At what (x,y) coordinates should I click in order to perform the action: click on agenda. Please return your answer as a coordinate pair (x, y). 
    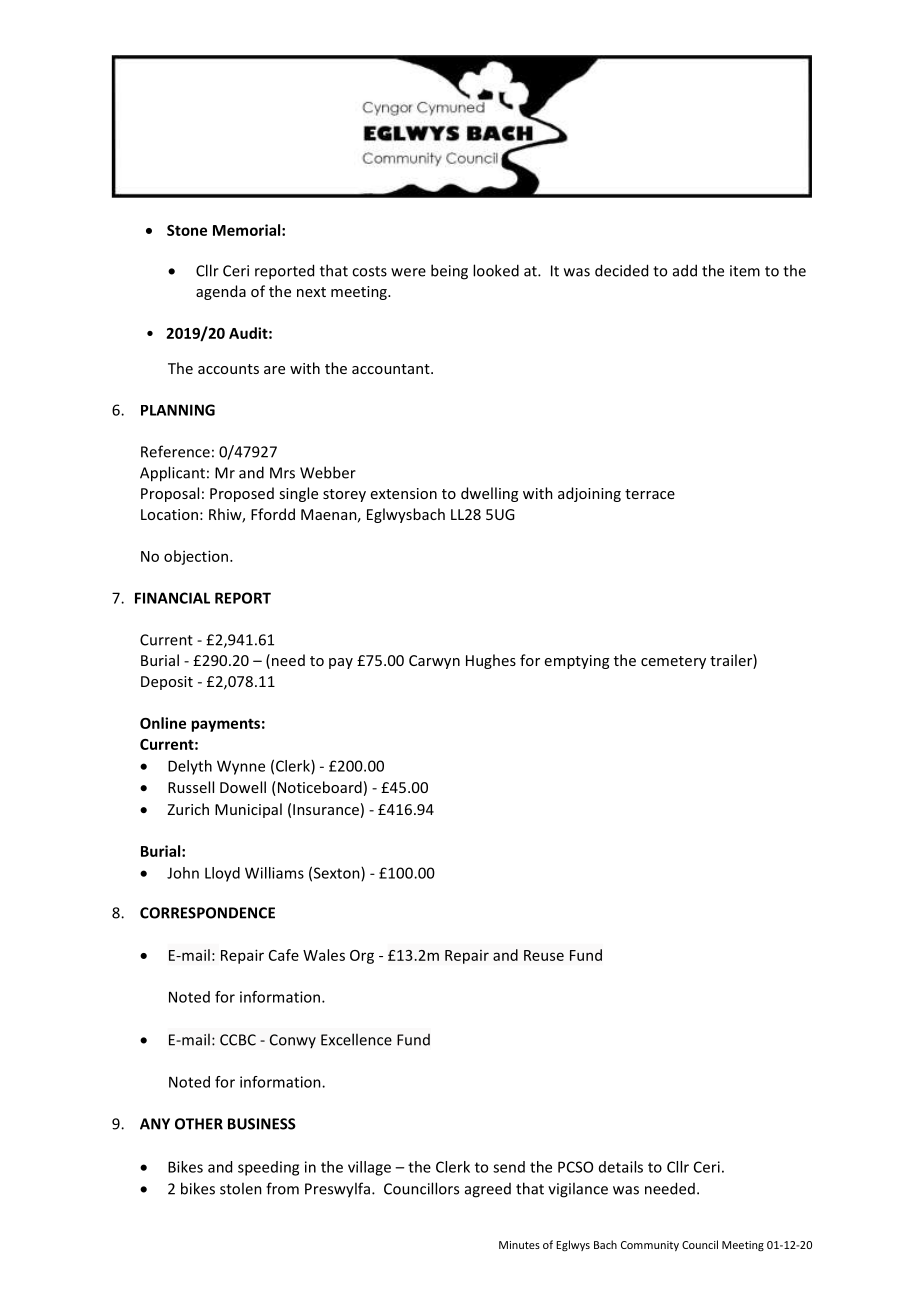
    Looking at the image, I should click on (221, 292).
